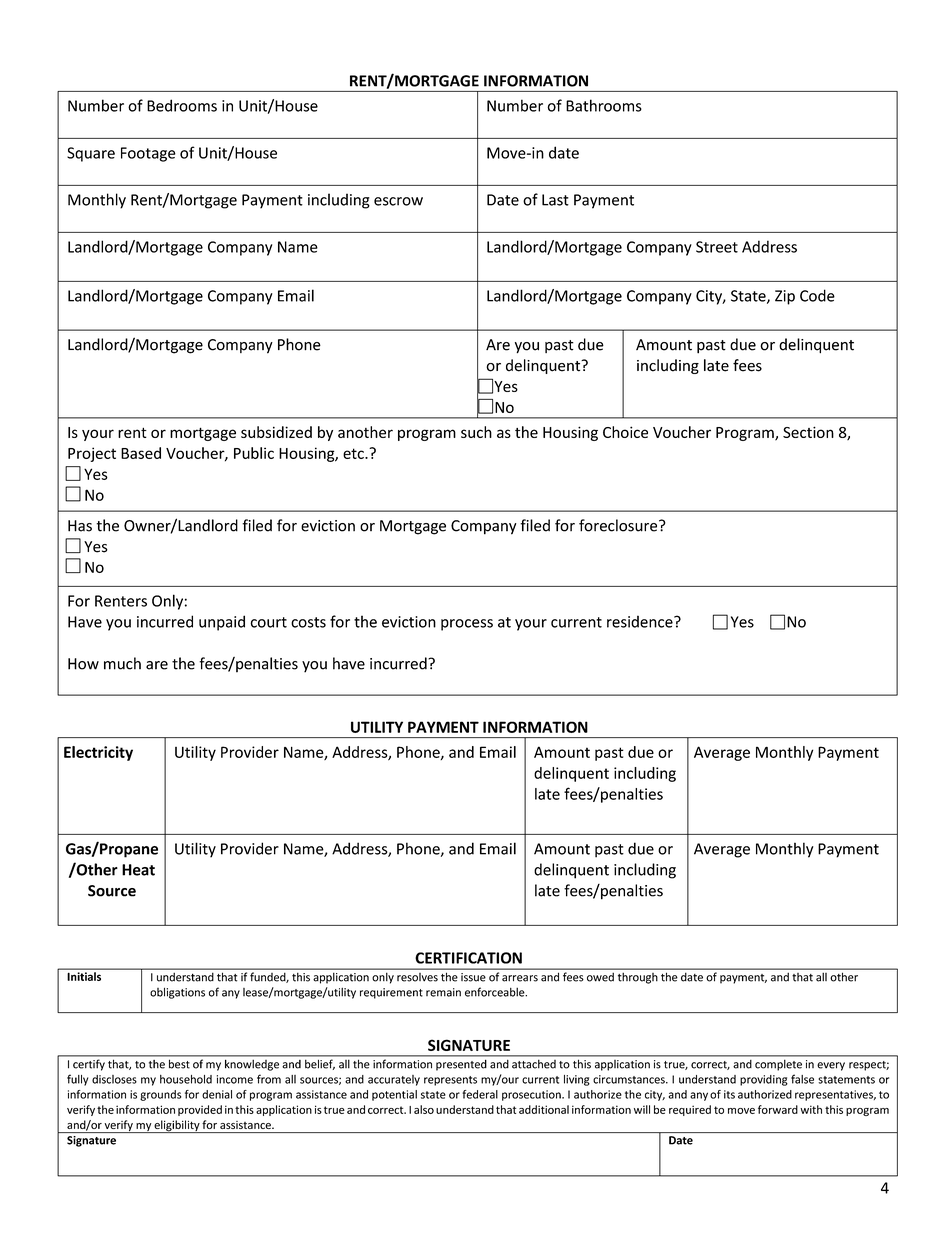 The width and height of the screenshot is (952, 1233). Describe the element at coordinates (141, 453) in the screenshot. I see `Based` at that location.
